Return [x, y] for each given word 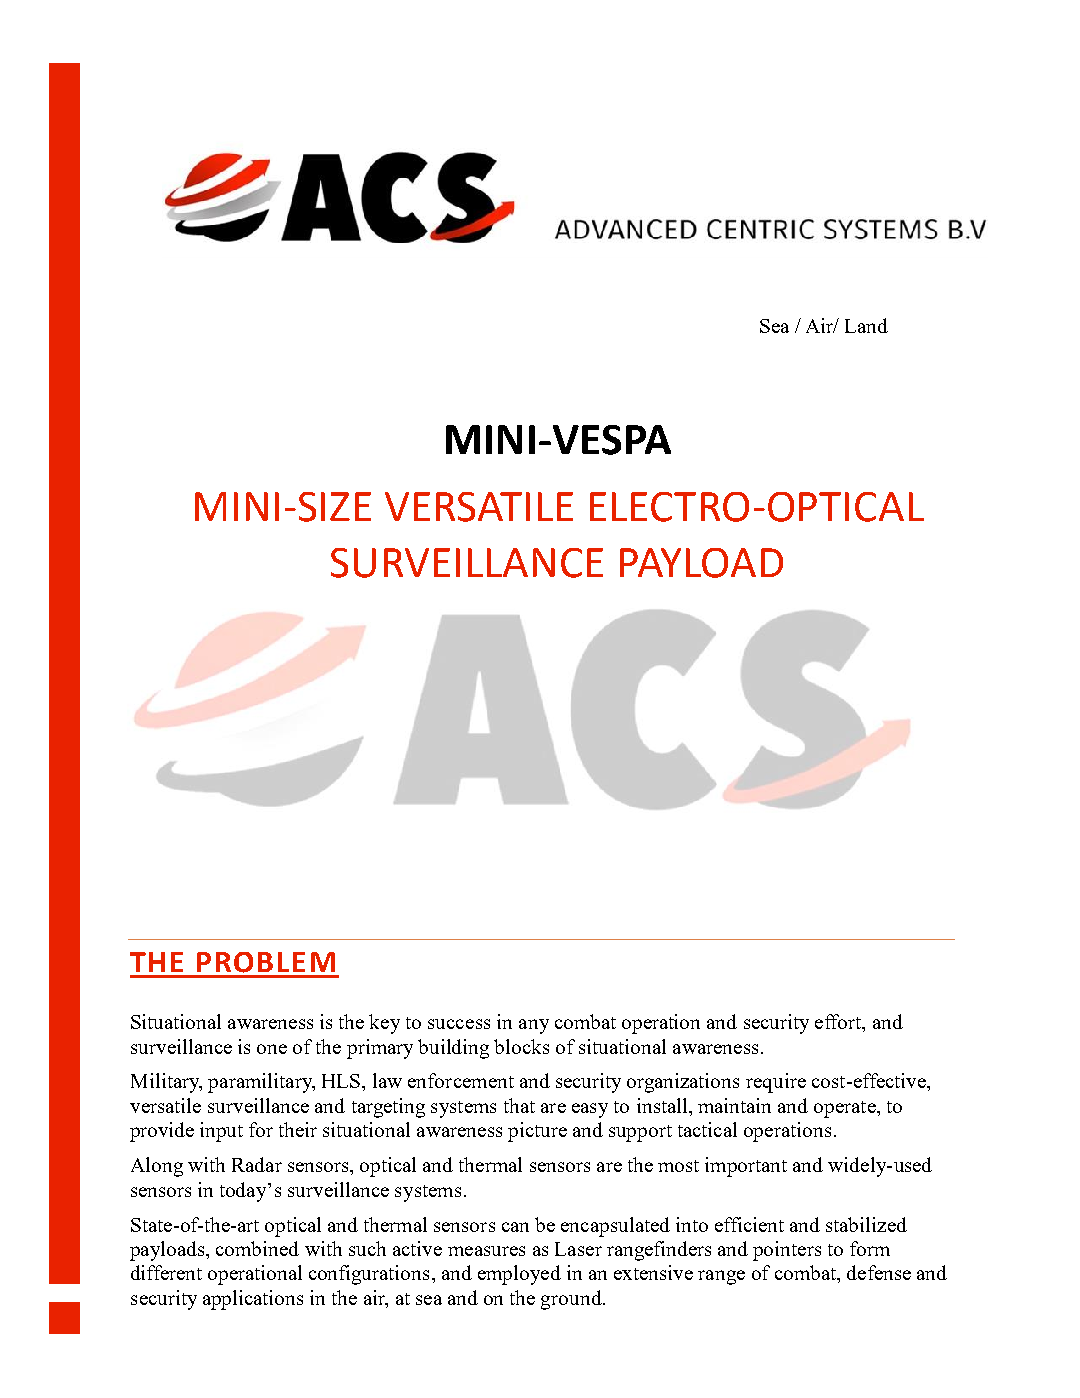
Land [866, 325]
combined [257, 1248]
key [384, 1024]
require [776, 1083]
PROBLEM [266, 962]
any [534, 1026]
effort [839, 1023]
